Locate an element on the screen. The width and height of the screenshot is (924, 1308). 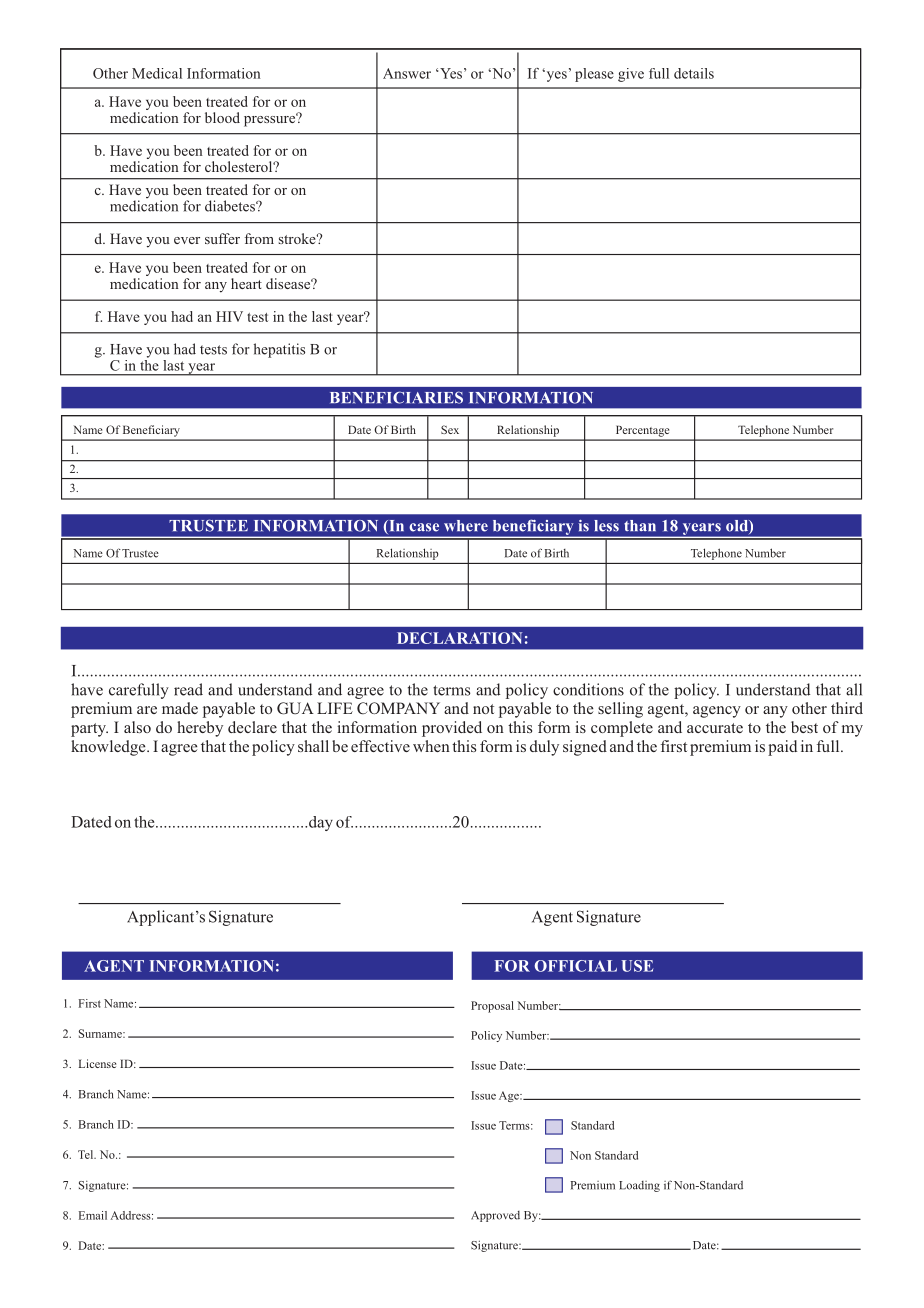
read is located at coordinates (188, 689).
